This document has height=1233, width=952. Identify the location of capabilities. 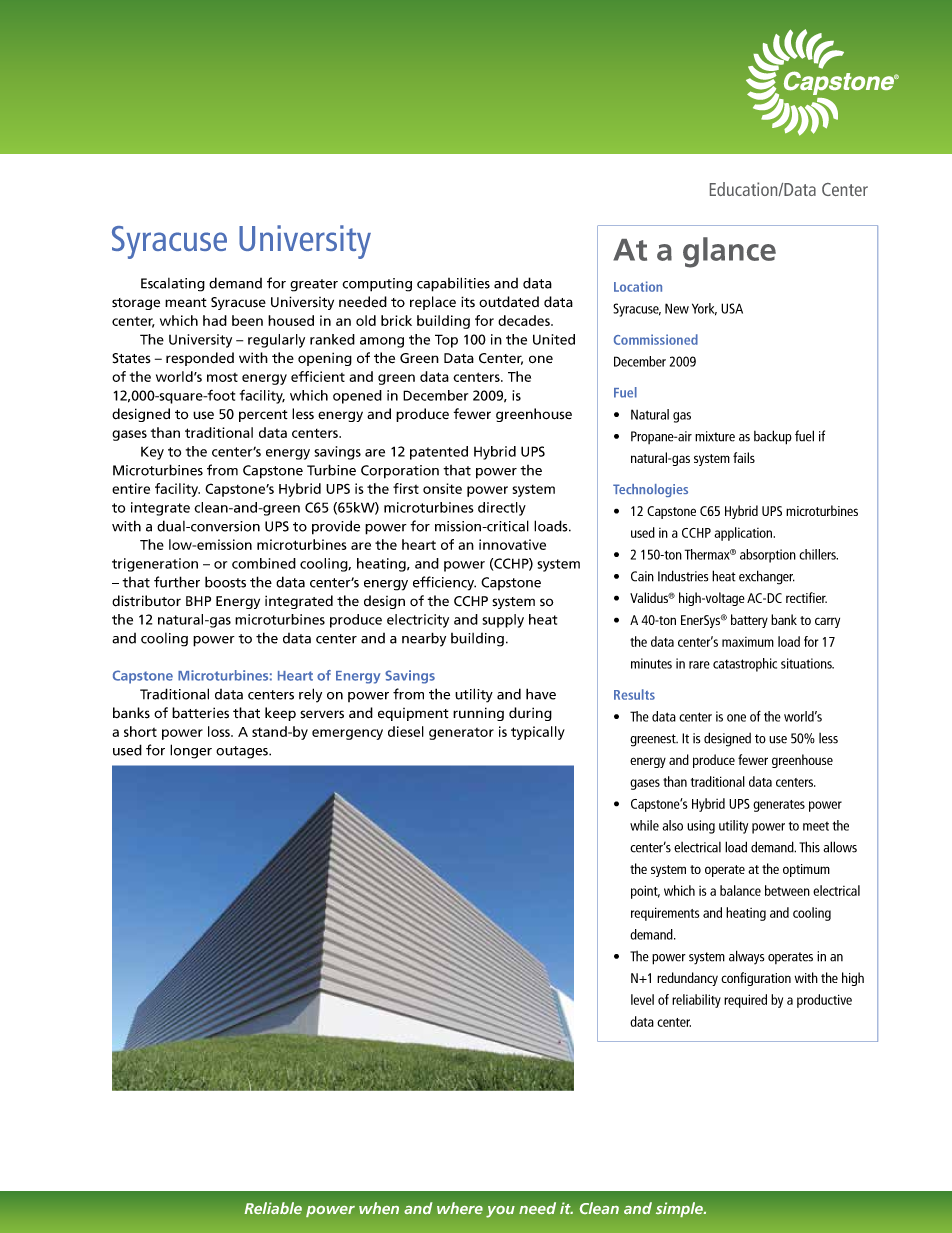
(453, 284).
